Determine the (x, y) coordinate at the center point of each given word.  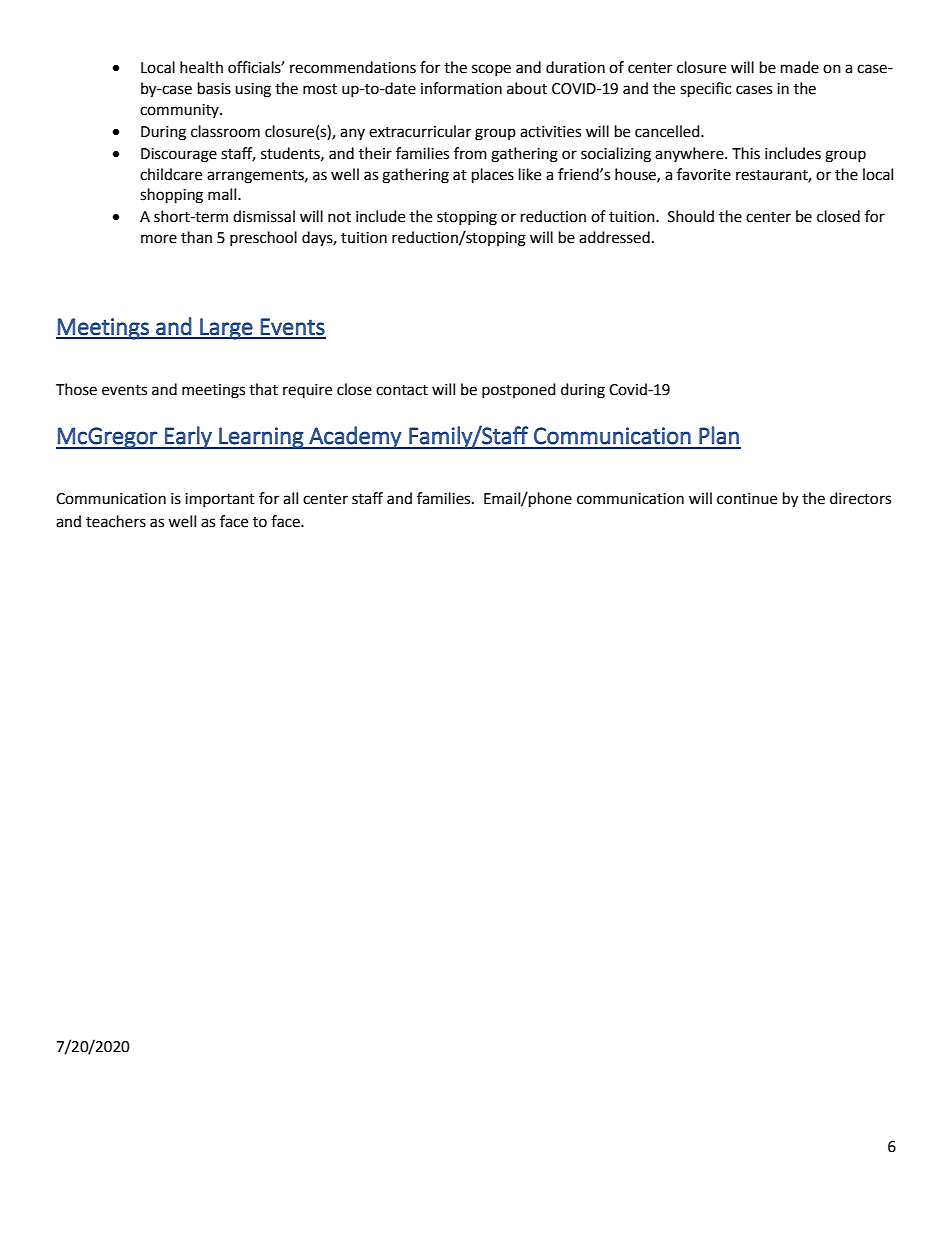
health (201, 67)
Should (691, 216)
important (220, 500)
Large (226, 329)
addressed (614, 237)
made (800, 67)
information (461, 88)
